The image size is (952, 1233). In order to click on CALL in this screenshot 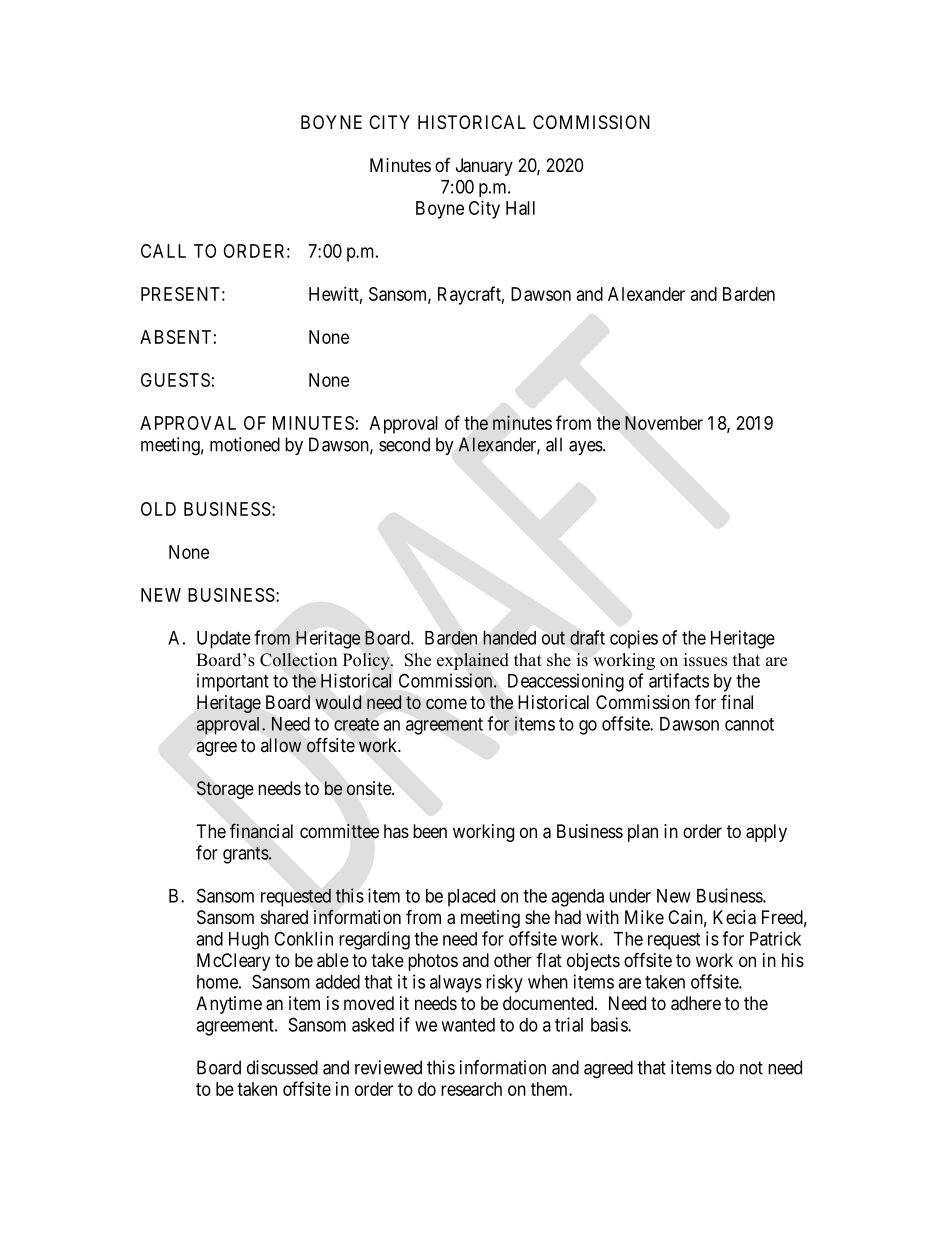, I will do `click(163, 251)`.
